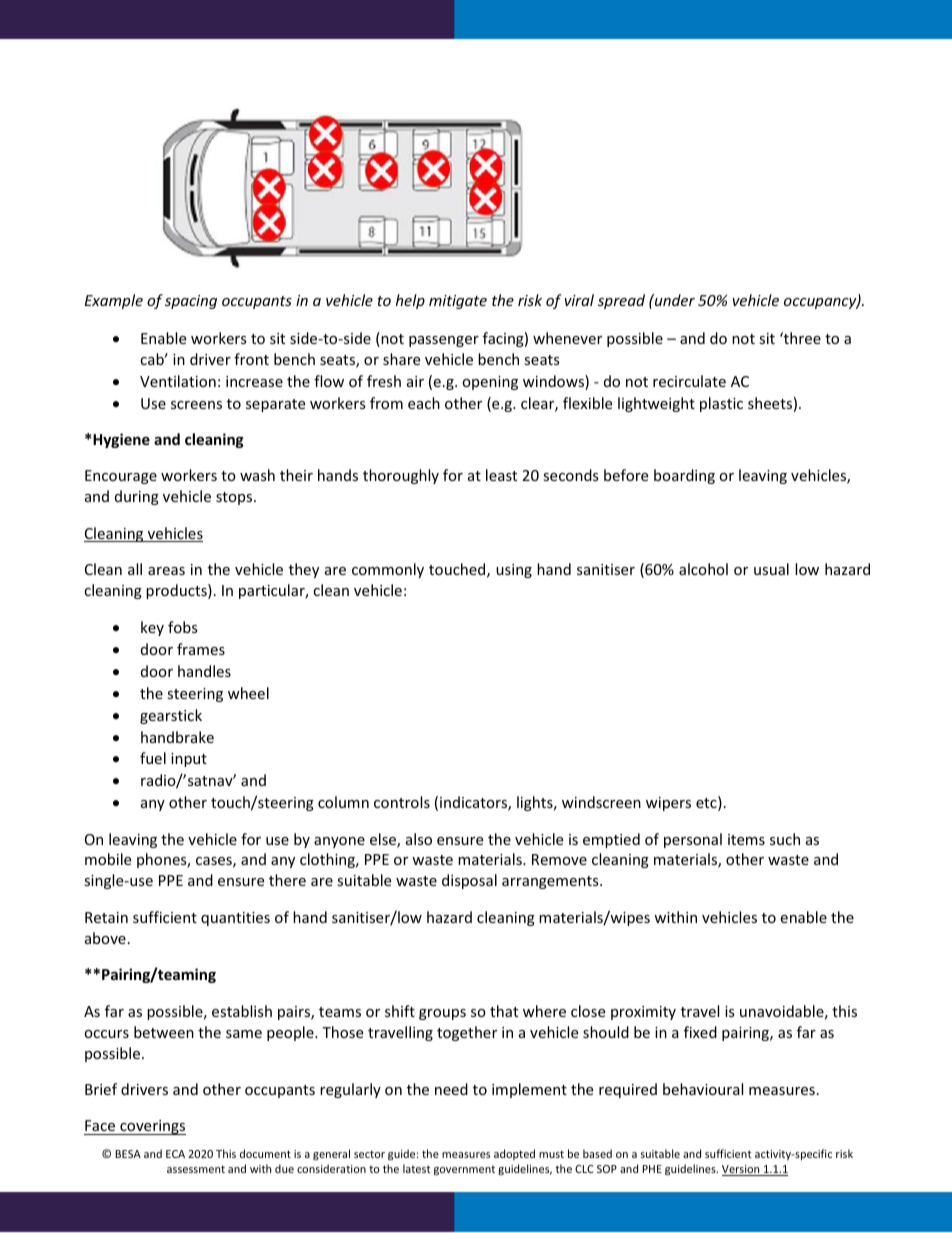 The width and height of the image is (952, 1233). I want to click on ECA, so click(175, 1154).
